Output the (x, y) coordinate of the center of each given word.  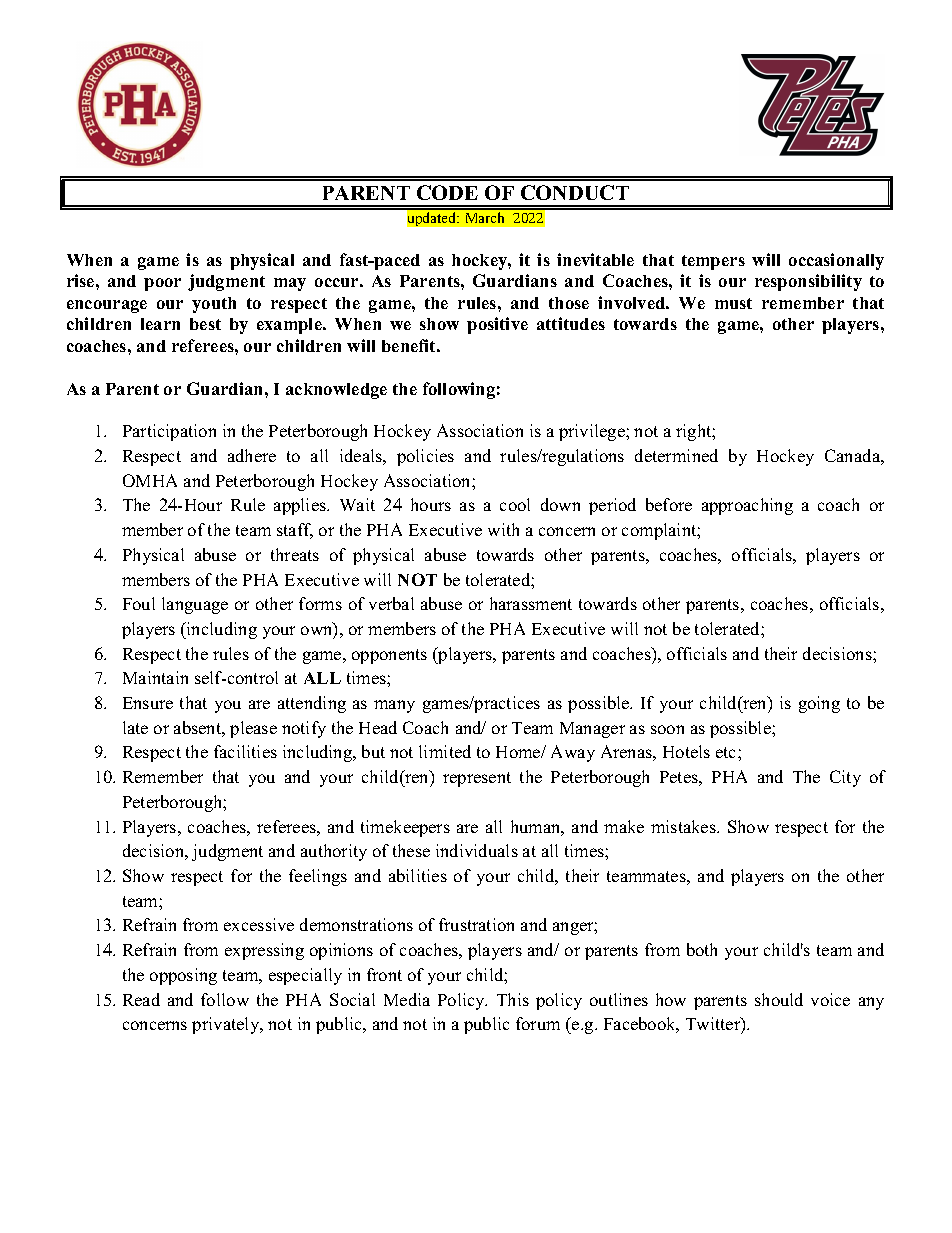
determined (676, 455)
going (819, 704)
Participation (169, 432)
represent (477, 779)
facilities (245, 751)
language (195, 605)
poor (162, 284)
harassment (531, 603)
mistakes (684, 826)
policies (425, 457)
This (513, 999)
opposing (183, 976)
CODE (447, 192)
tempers (713, 262)
